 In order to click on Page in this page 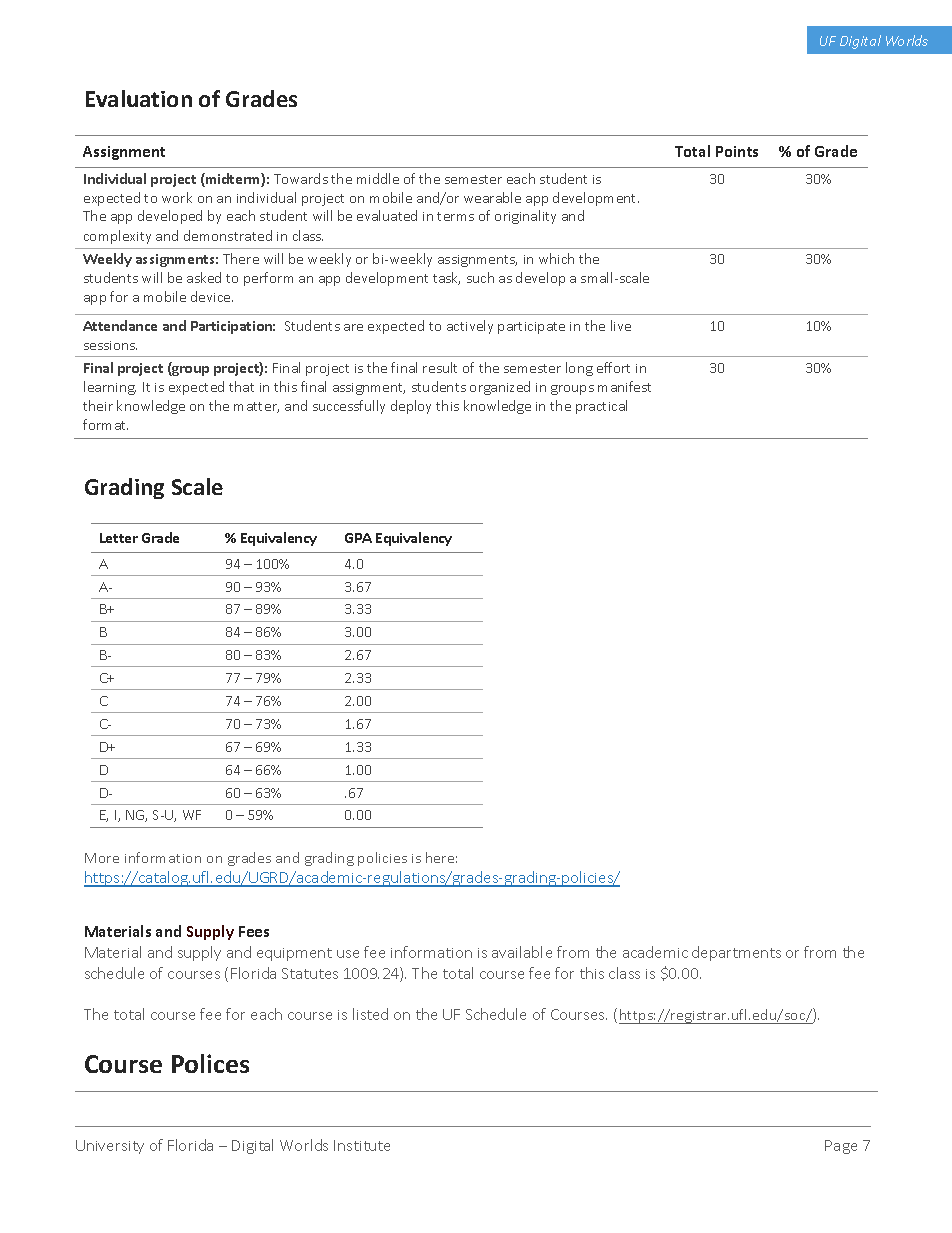, I will do `click(841, 1147)`.
